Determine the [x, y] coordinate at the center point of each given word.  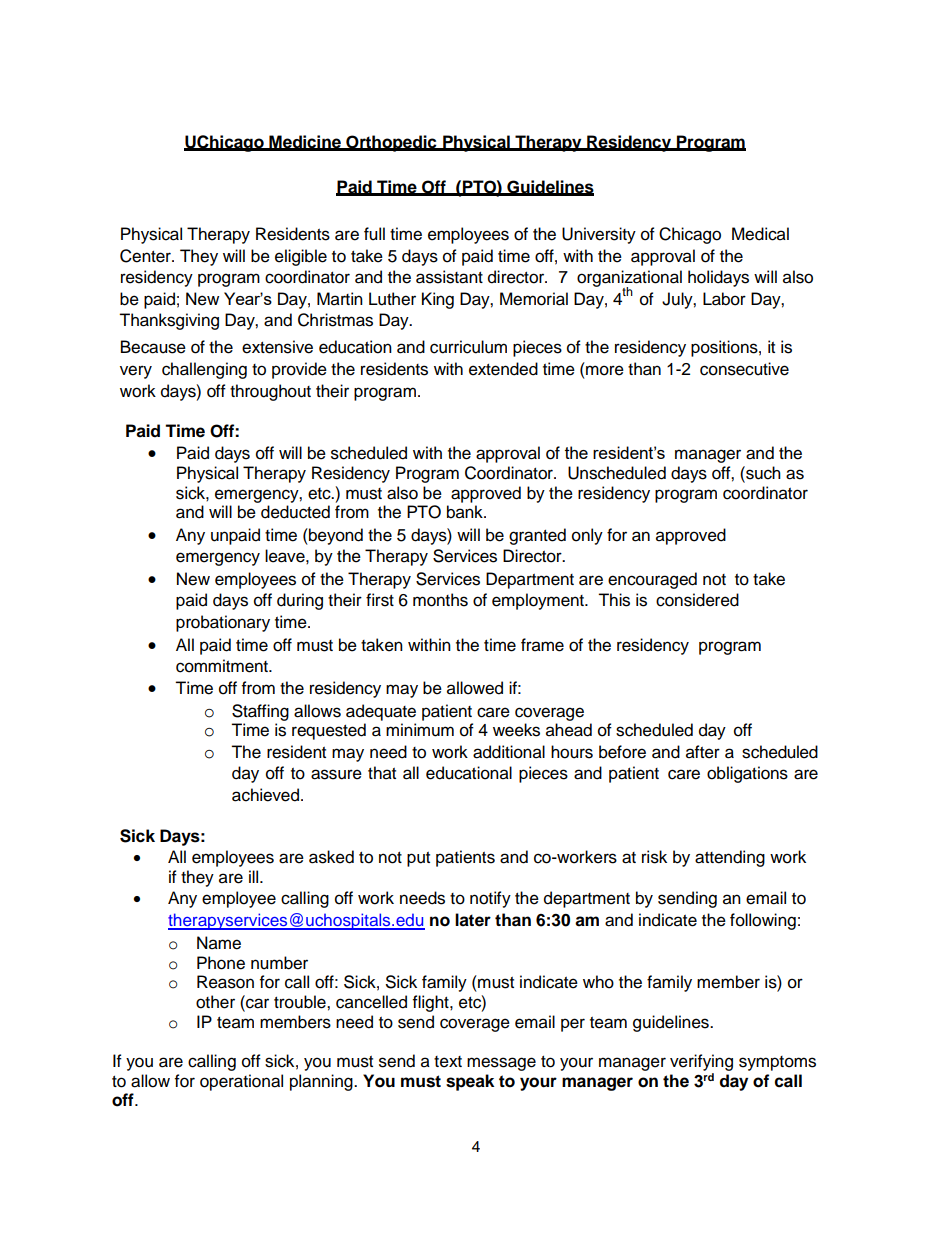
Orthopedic [391, 143]
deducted [295, 512]
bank [466, 512]
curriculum [468, 347]
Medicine [305, 142]
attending [730, 858]
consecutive [744, 369]
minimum [420, 730]
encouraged [652, 580]
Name [219, 943]
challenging [204, 370]
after [703, 752]
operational [241, 1082]
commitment [223, 666]
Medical [760, 234]
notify [490, 899]
